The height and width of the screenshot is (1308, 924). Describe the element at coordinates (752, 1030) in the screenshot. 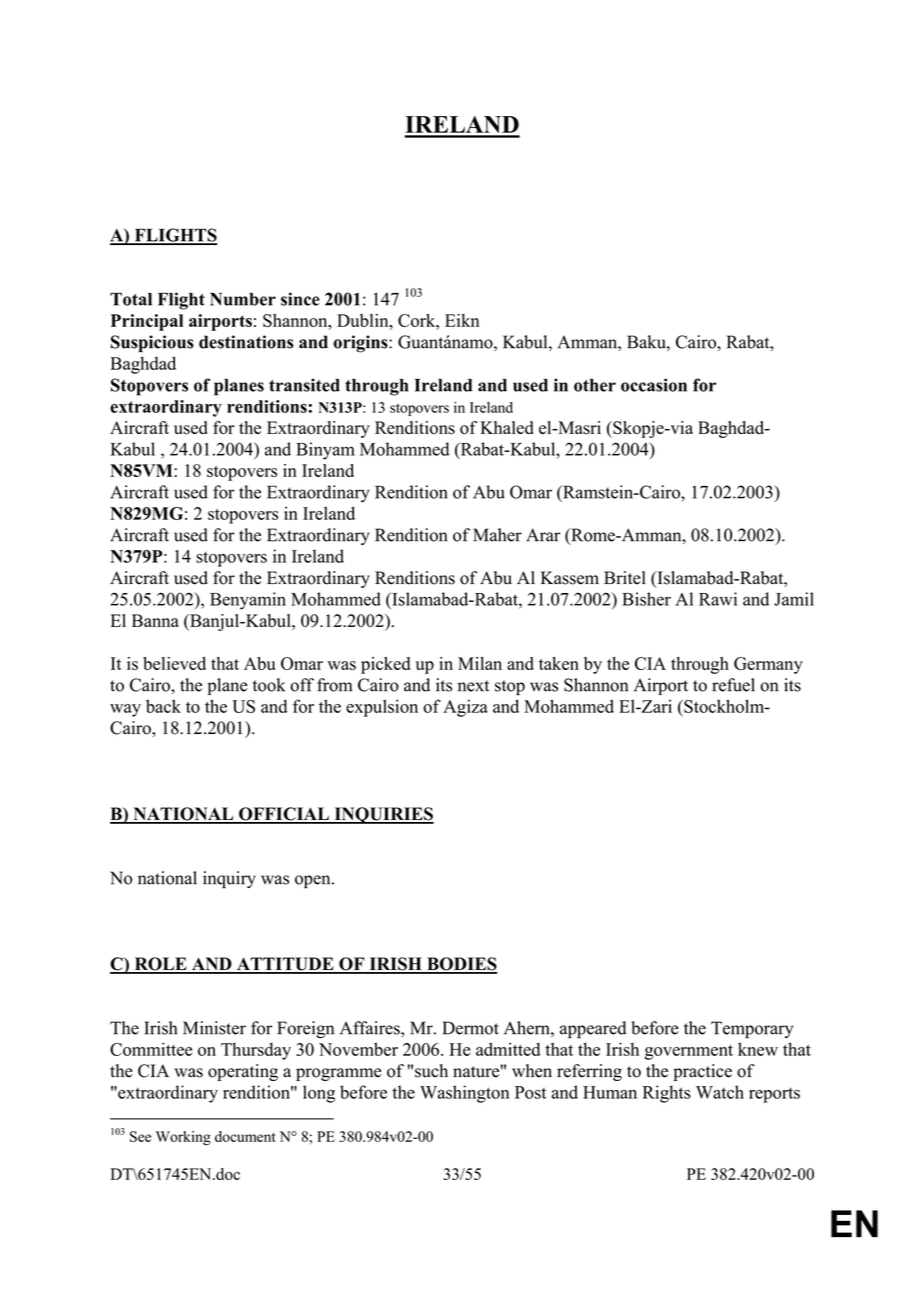

I see `Temporary` at that location.
